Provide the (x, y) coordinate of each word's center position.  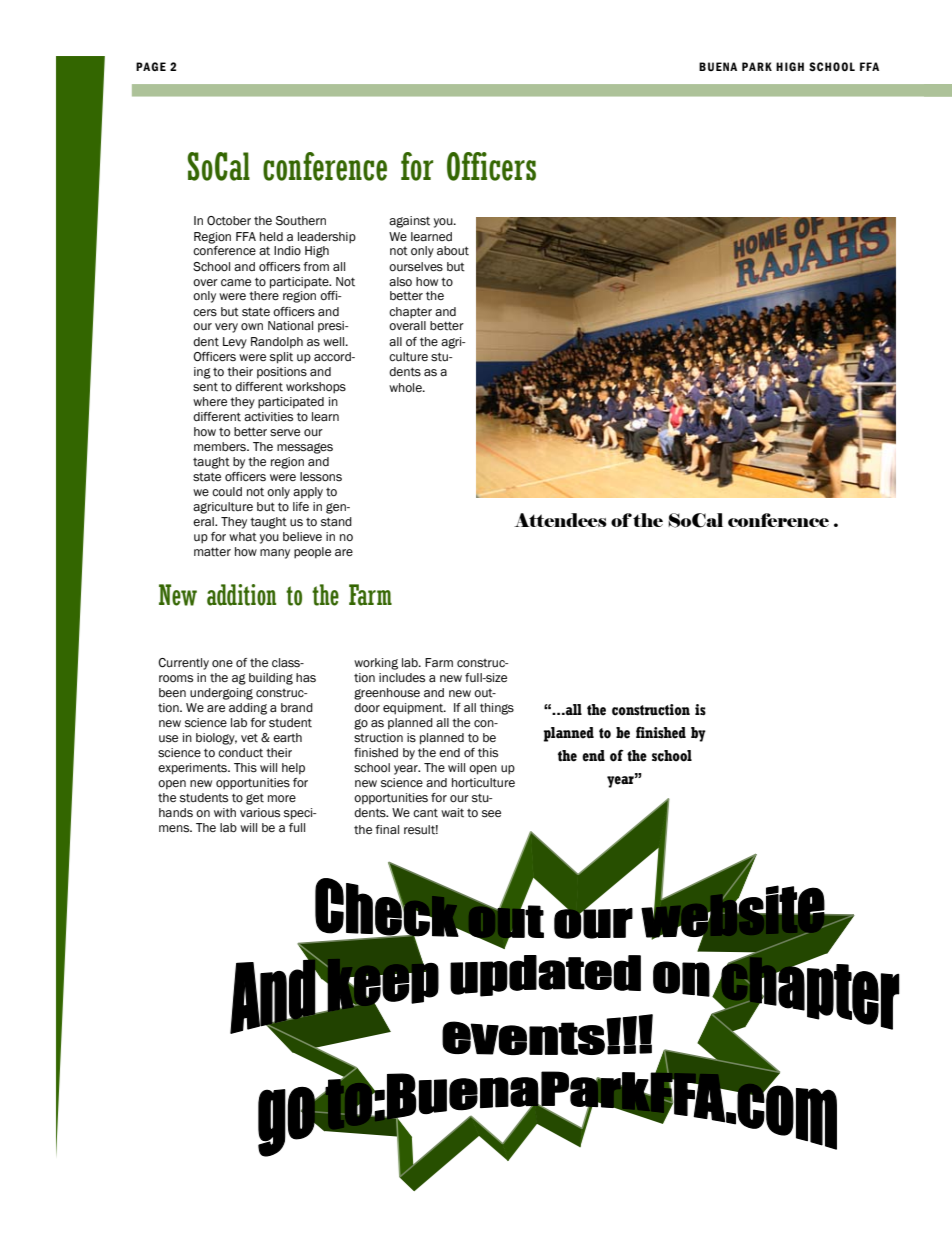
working (376, 664)
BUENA (718, 66)
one (222, 663)
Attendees (560, 520)
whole (406, 387)
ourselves (416, 267)
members (221, 446)
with (225, 813)
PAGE (151, 66)
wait (452, 813)
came (236, 282)
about (453, 251)
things (497, 709)
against (409, 222)
